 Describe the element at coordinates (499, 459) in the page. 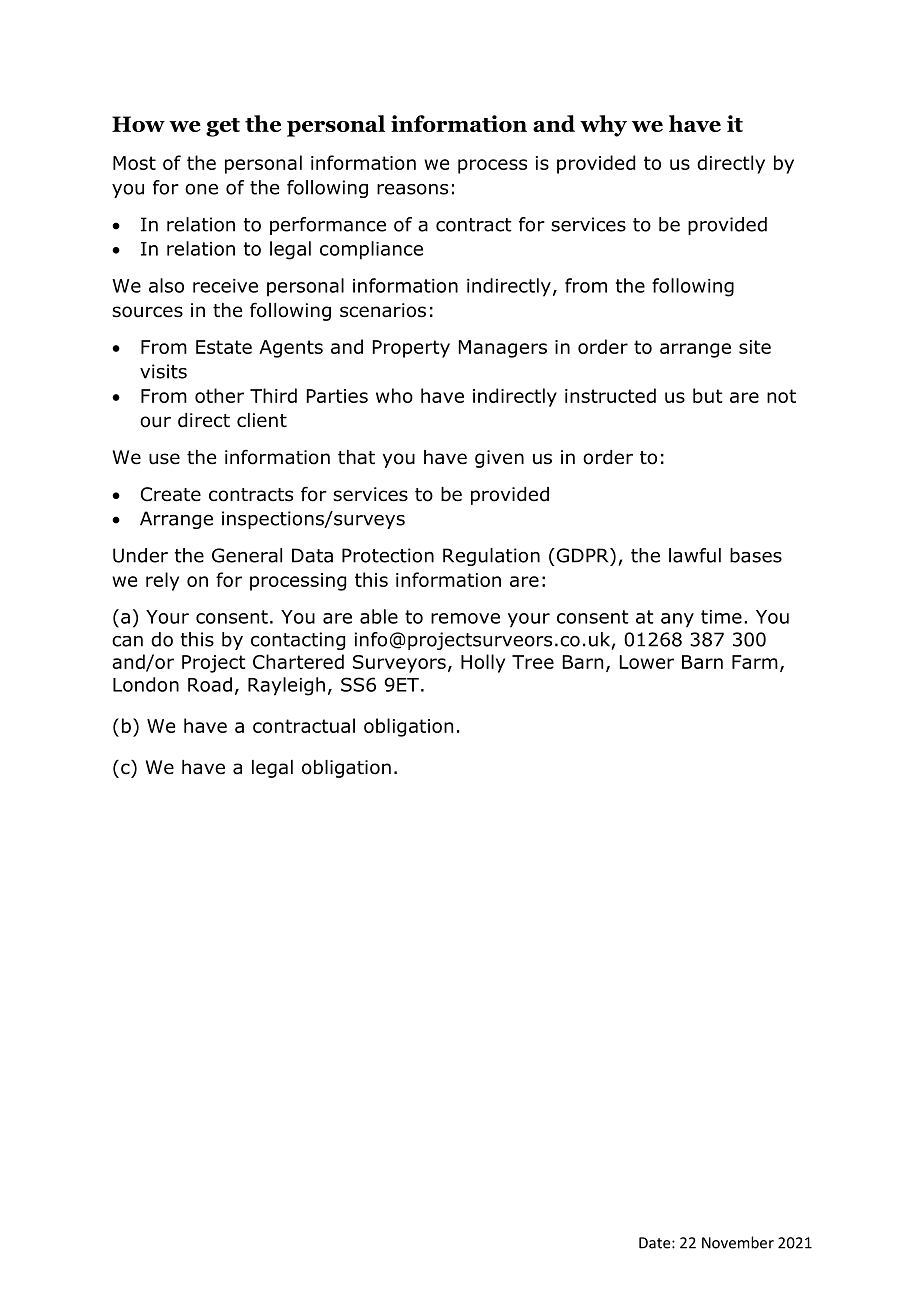

I see `given` at that location.
